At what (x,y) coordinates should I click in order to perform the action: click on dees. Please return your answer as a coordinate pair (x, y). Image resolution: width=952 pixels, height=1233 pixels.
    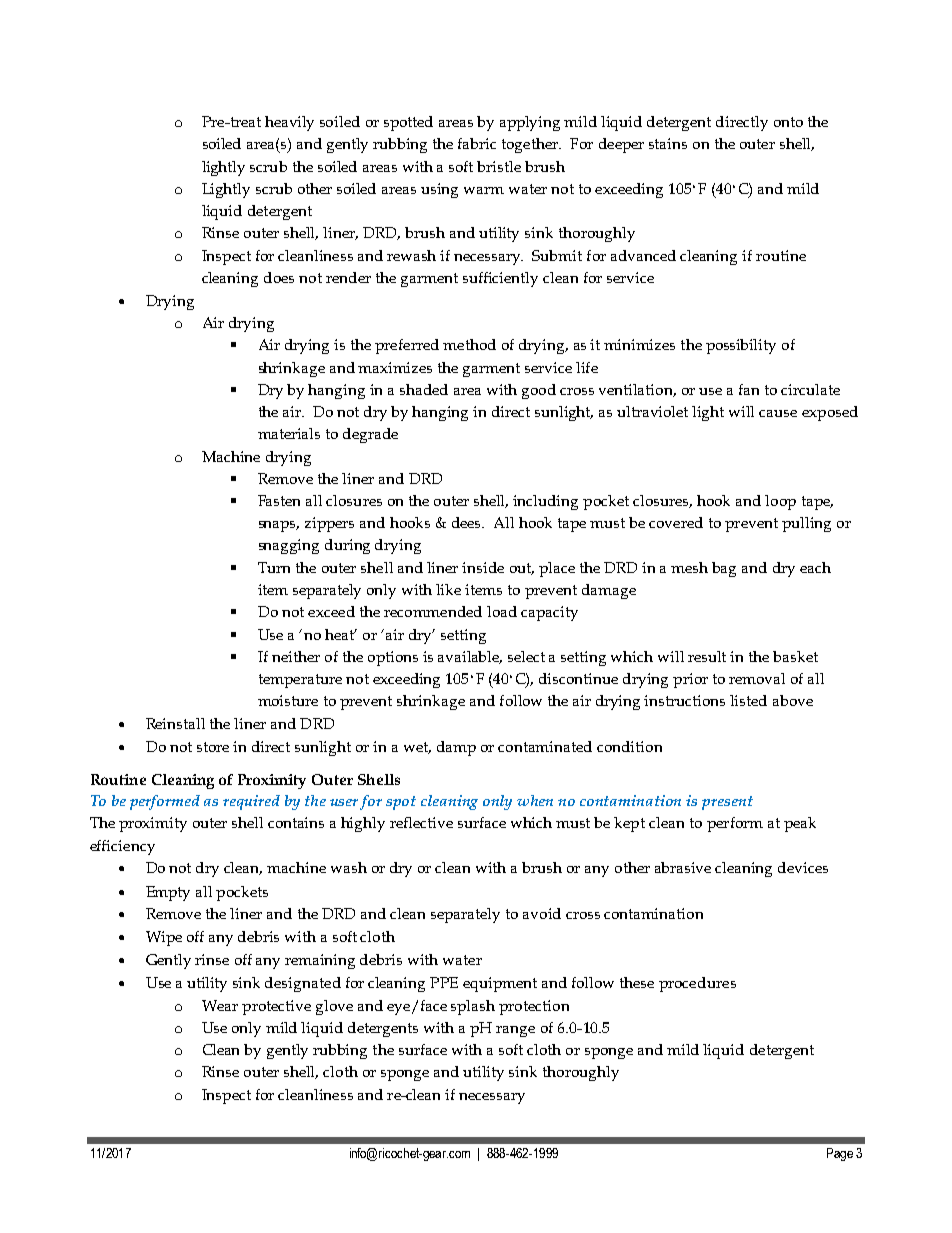
    Looking at the image, I should click on (468, 522).
